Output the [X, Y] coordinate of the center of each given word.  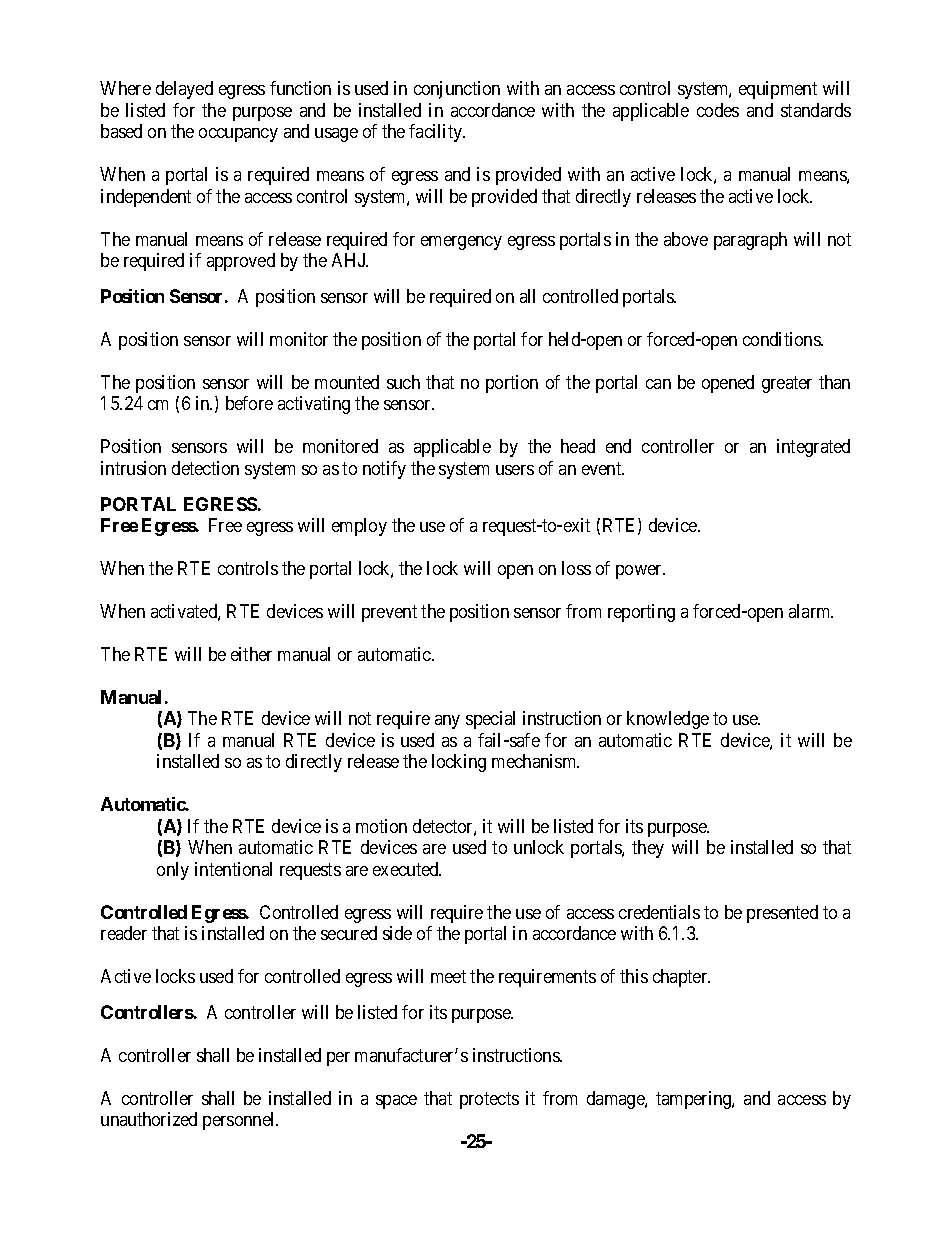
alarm [811, 611]
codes [718, 110]
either [251, 654]
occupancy [238, 135]
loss [576, 568]
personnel [240, 1121]
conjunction [457, 90]
